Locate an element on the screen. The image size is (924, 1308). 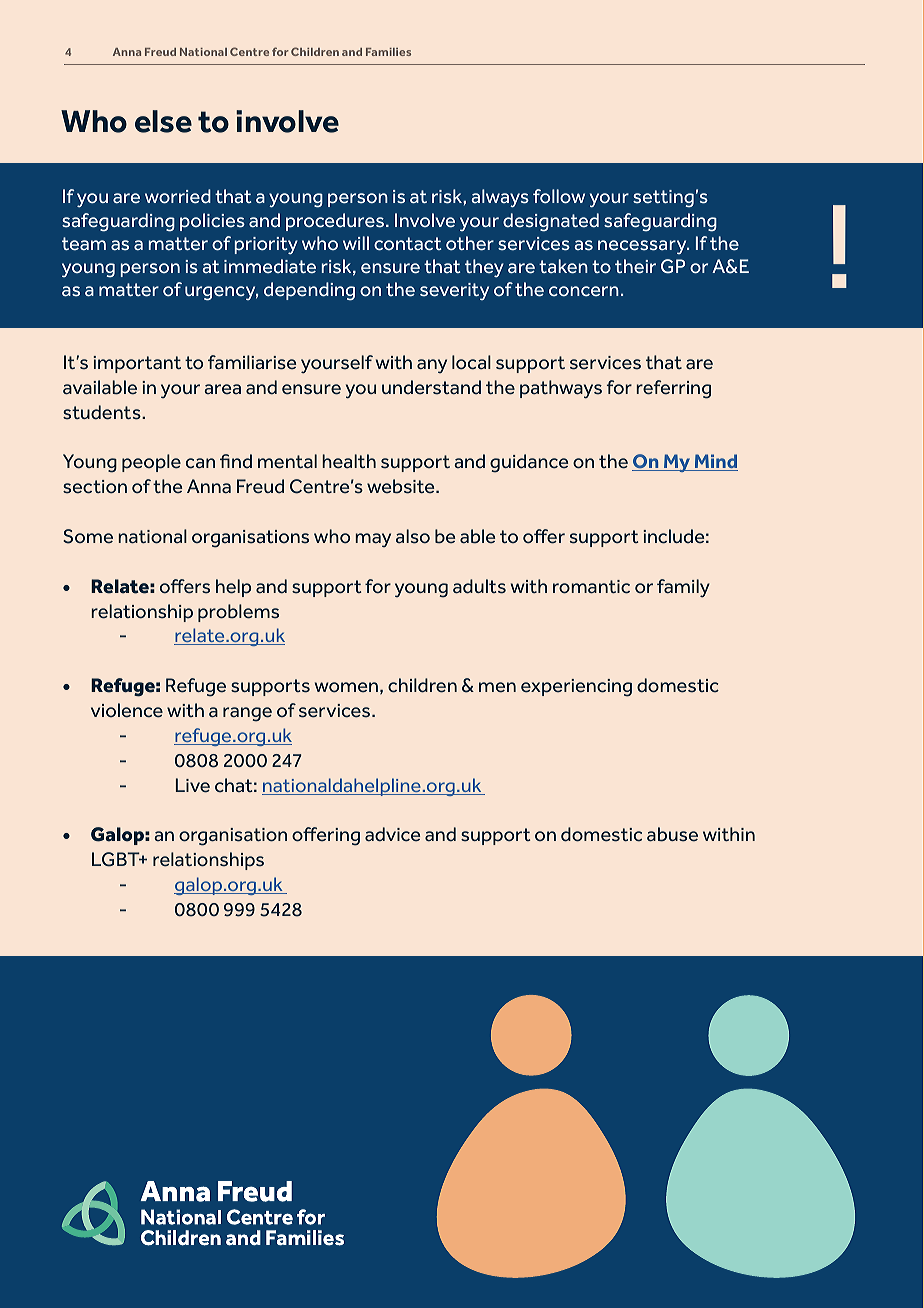
Live is located at coordinates (193, 785).
